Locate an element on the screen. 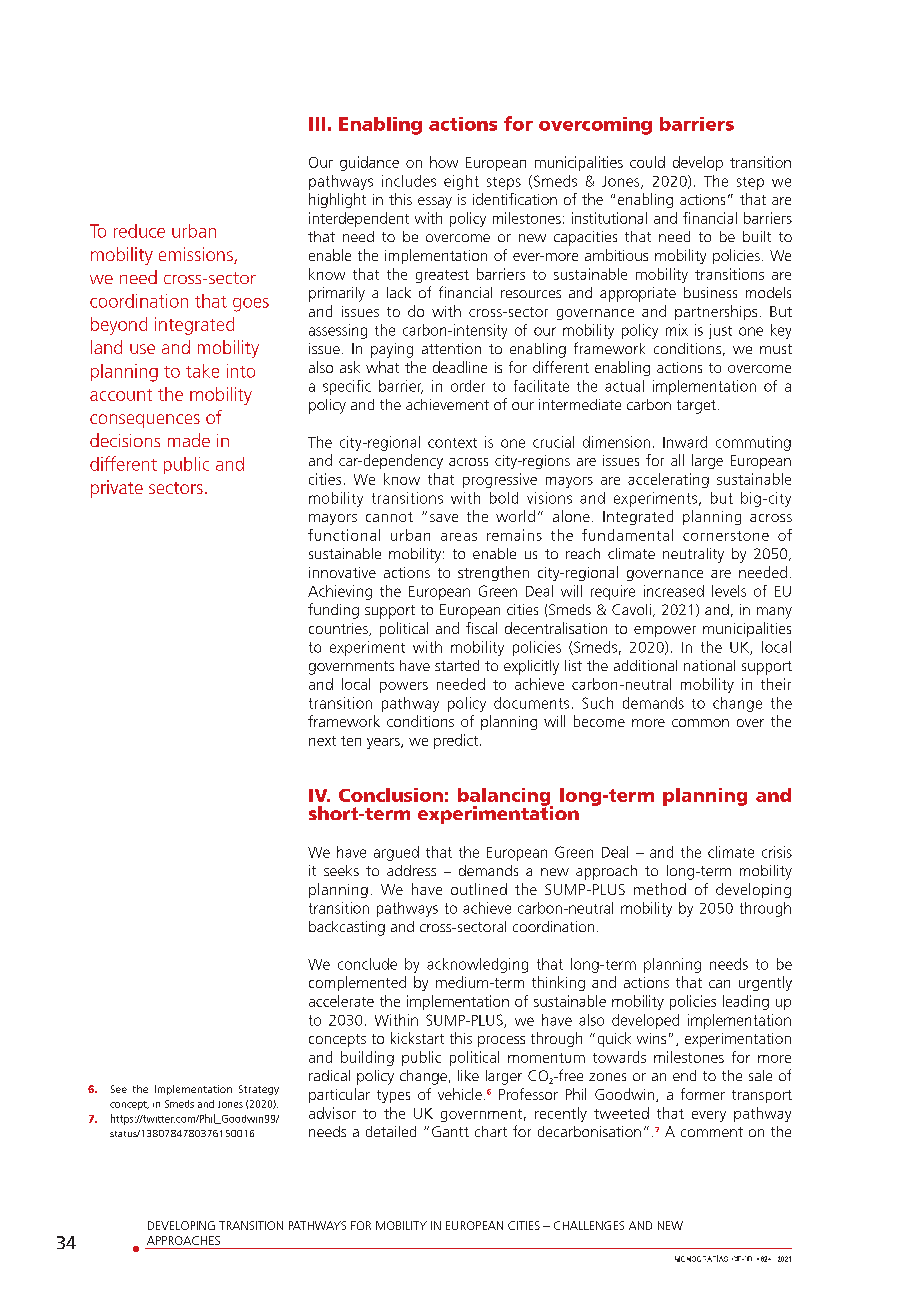 This screenshot has width=924, height=1308. started is located at coordinates (457, 665).
